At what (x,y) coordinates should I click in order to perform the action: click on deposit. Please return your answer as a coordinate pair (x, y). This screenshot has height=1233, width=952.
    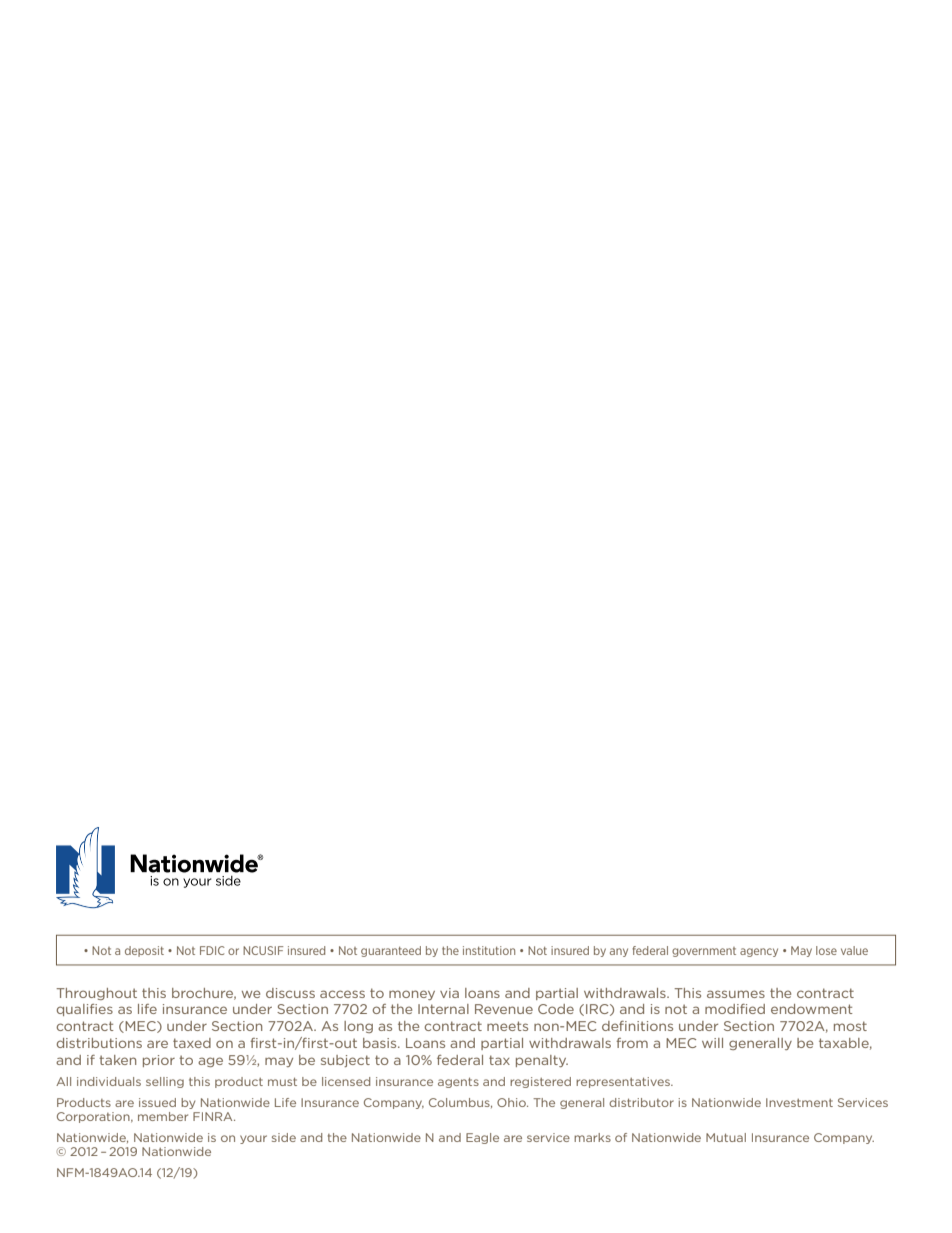
    Looking at the image, I should click on (144, 951).
